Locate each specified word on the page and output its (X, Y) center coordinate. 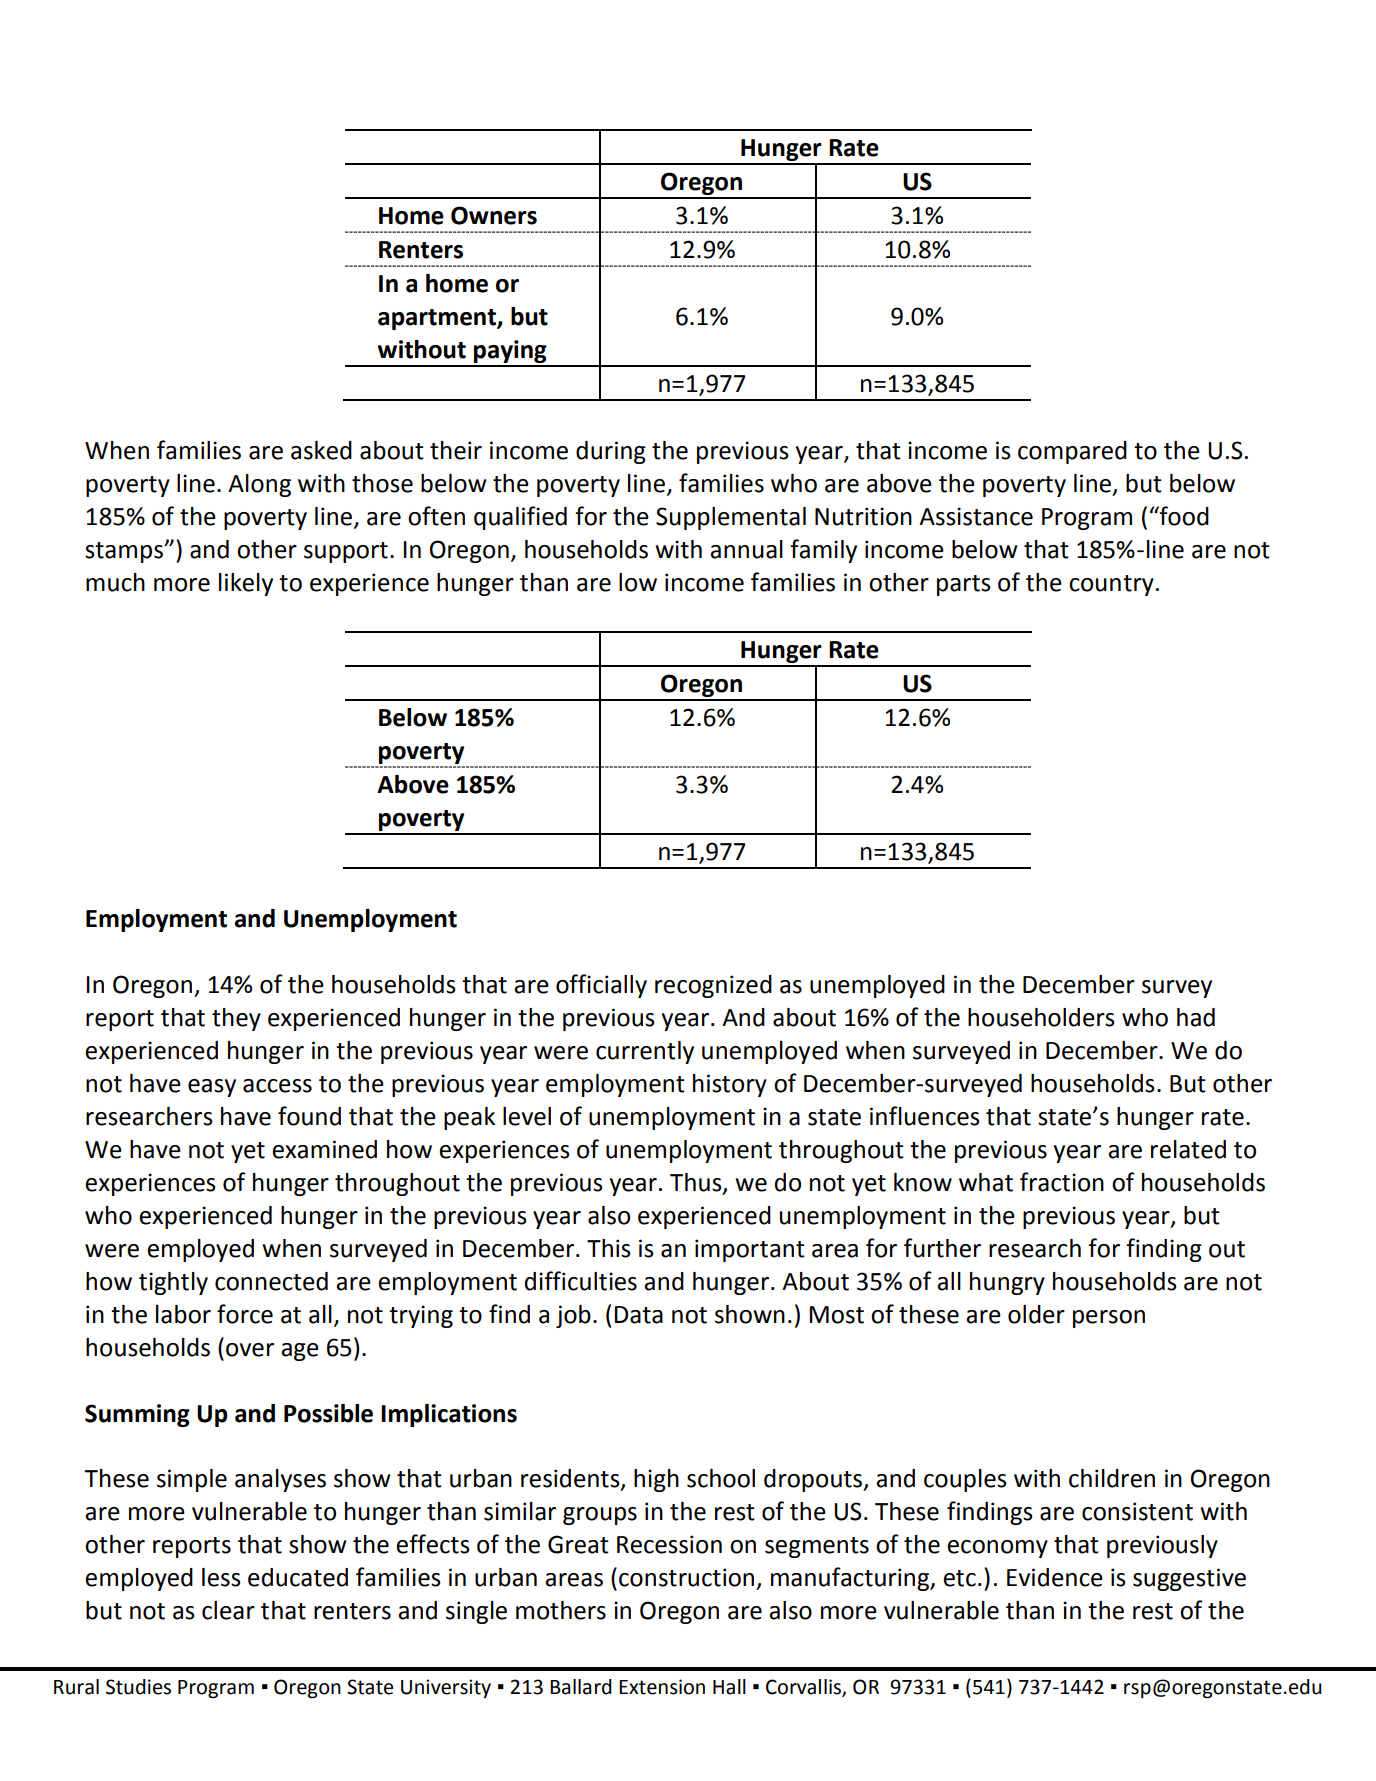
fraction (1062, 1182)
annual (746, 549)
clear (228, 1610)
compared (1072, 452)
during (611, 452)
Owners (494, 215)
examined (324, 1149)
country (1111, 585)
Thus (697, 1183)
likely (246, 584)
